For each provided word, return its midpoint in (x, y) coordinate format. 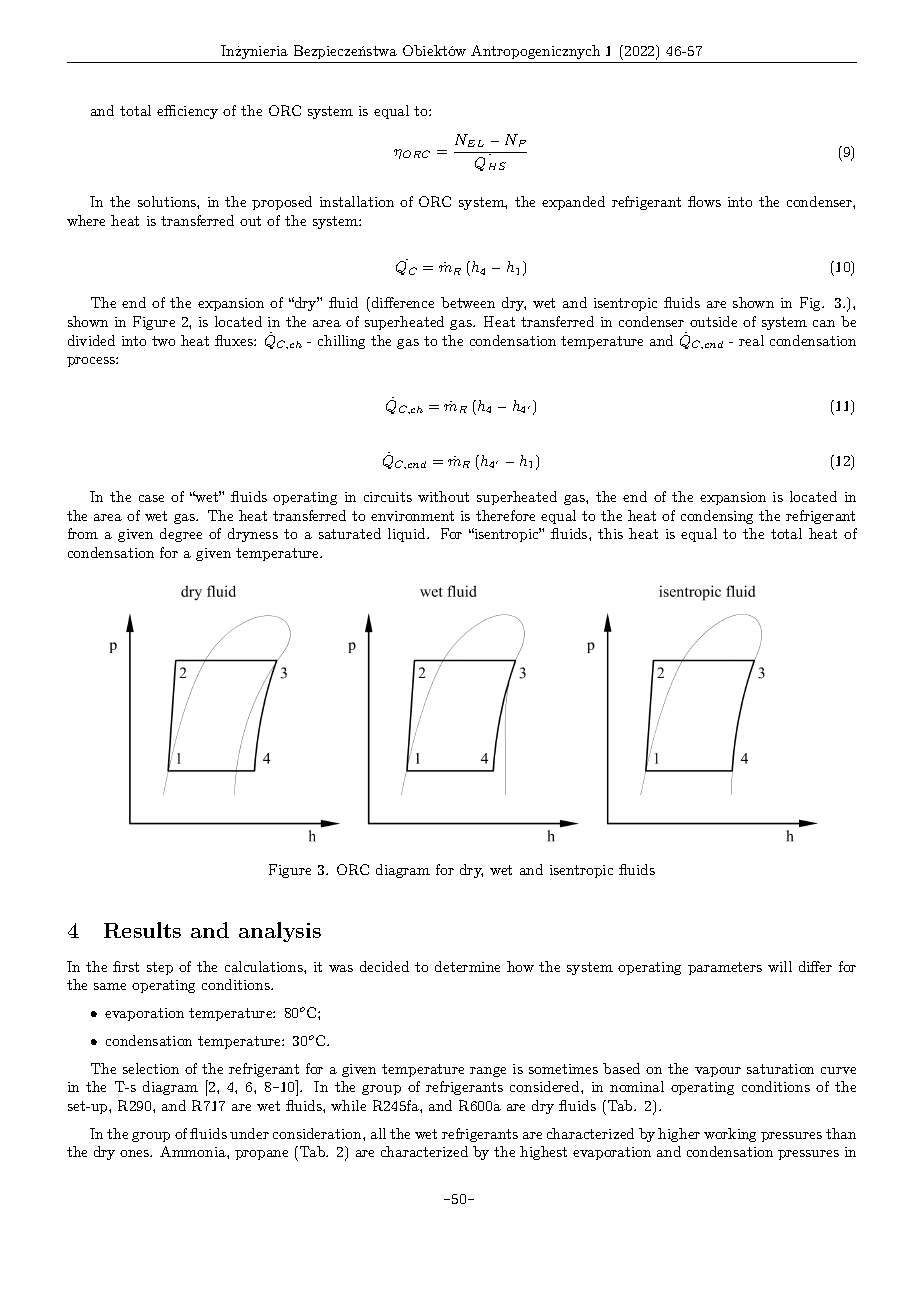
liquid (408, 535)
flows (704, 201)
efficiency (187, 112)
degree (181, 535)
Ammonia (194, 1151)
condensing (717, 517)
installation (357, 201)
